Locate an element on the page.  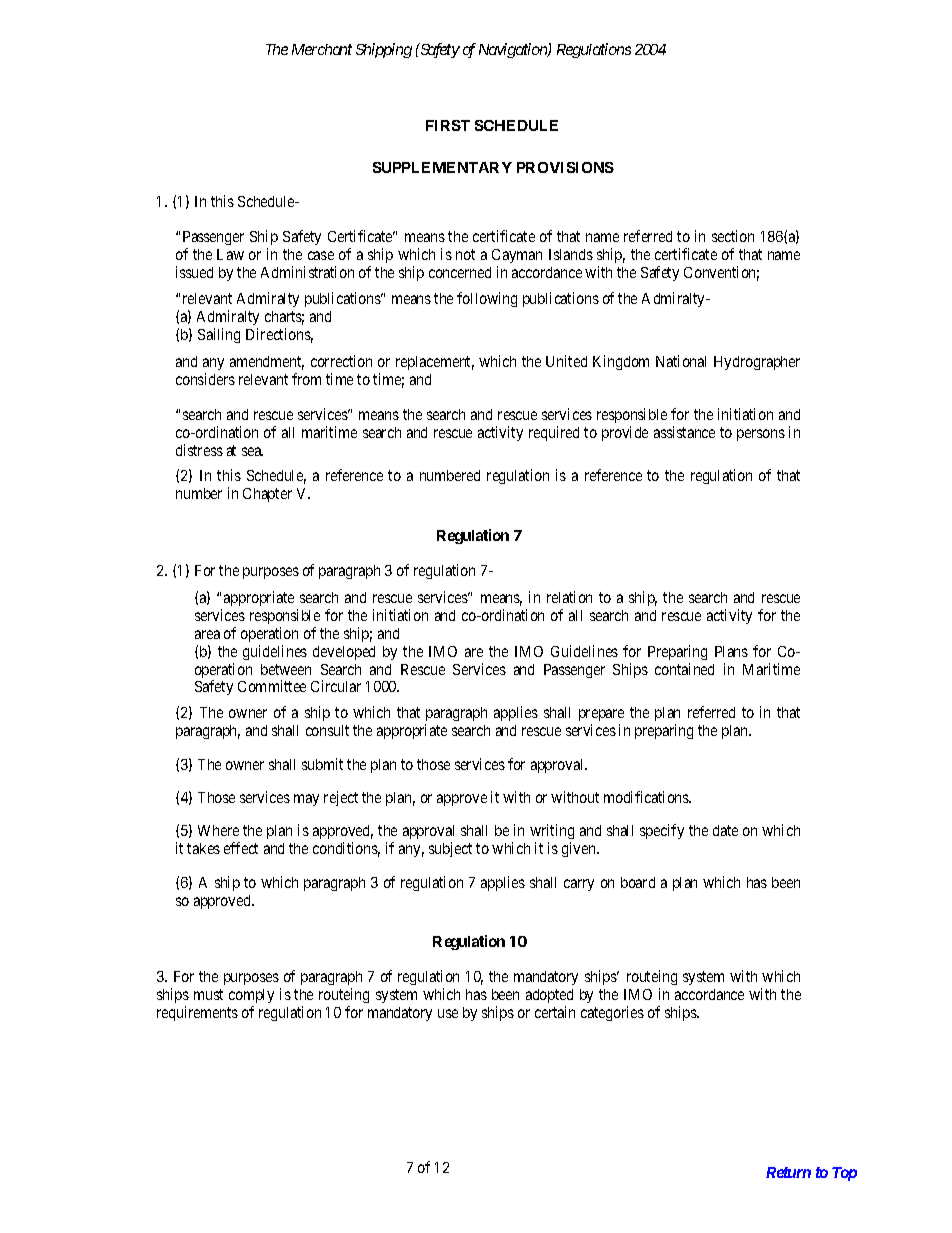
writing is located at coordinates (552, 833).
